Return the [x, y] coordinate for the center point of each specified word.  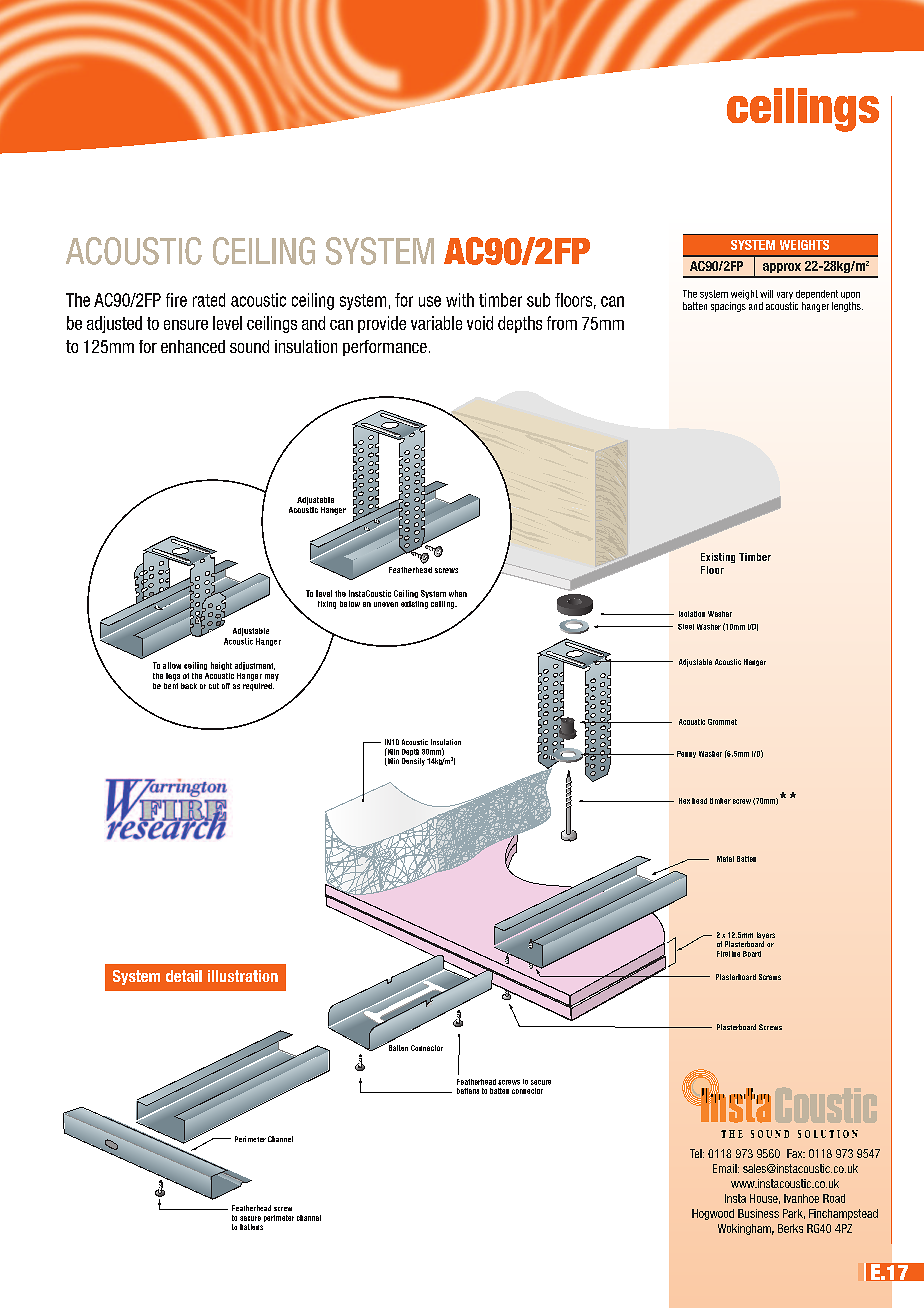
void [480, 323]
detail [184, 976]
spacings [728, 307]
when [458, 593]
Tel [697, 1153]
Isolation [692, 614]
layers [766, 937]
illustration [243, 976]
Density [413, 762]
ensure [186, 325]
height [221, 666]
